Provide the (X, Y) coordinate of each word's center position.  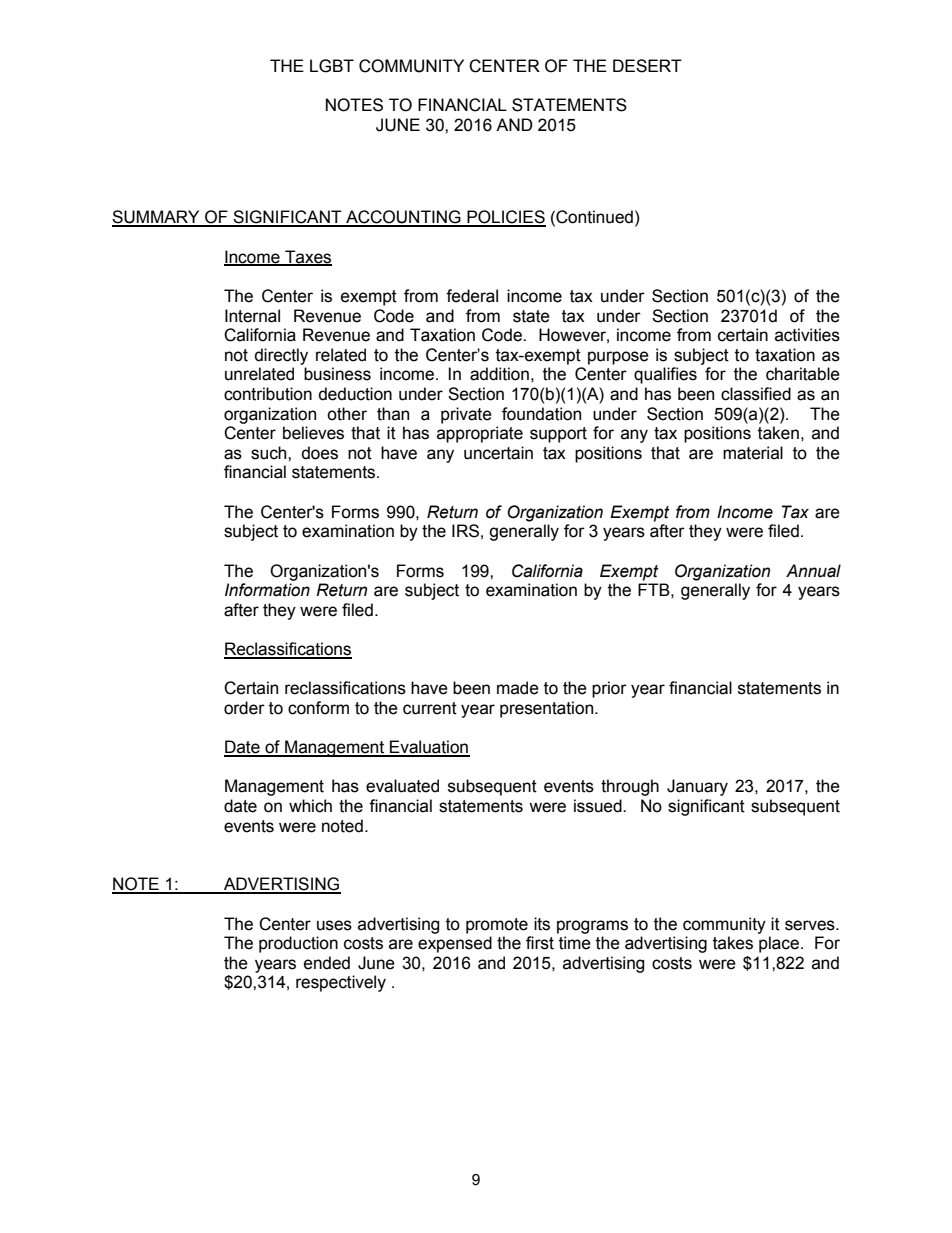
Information (267, 590)
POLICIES (505, 218)
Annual (813, 571)
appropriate (480, 434)
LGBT (332, 66)
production (298, 944)
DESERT (647, 66)
